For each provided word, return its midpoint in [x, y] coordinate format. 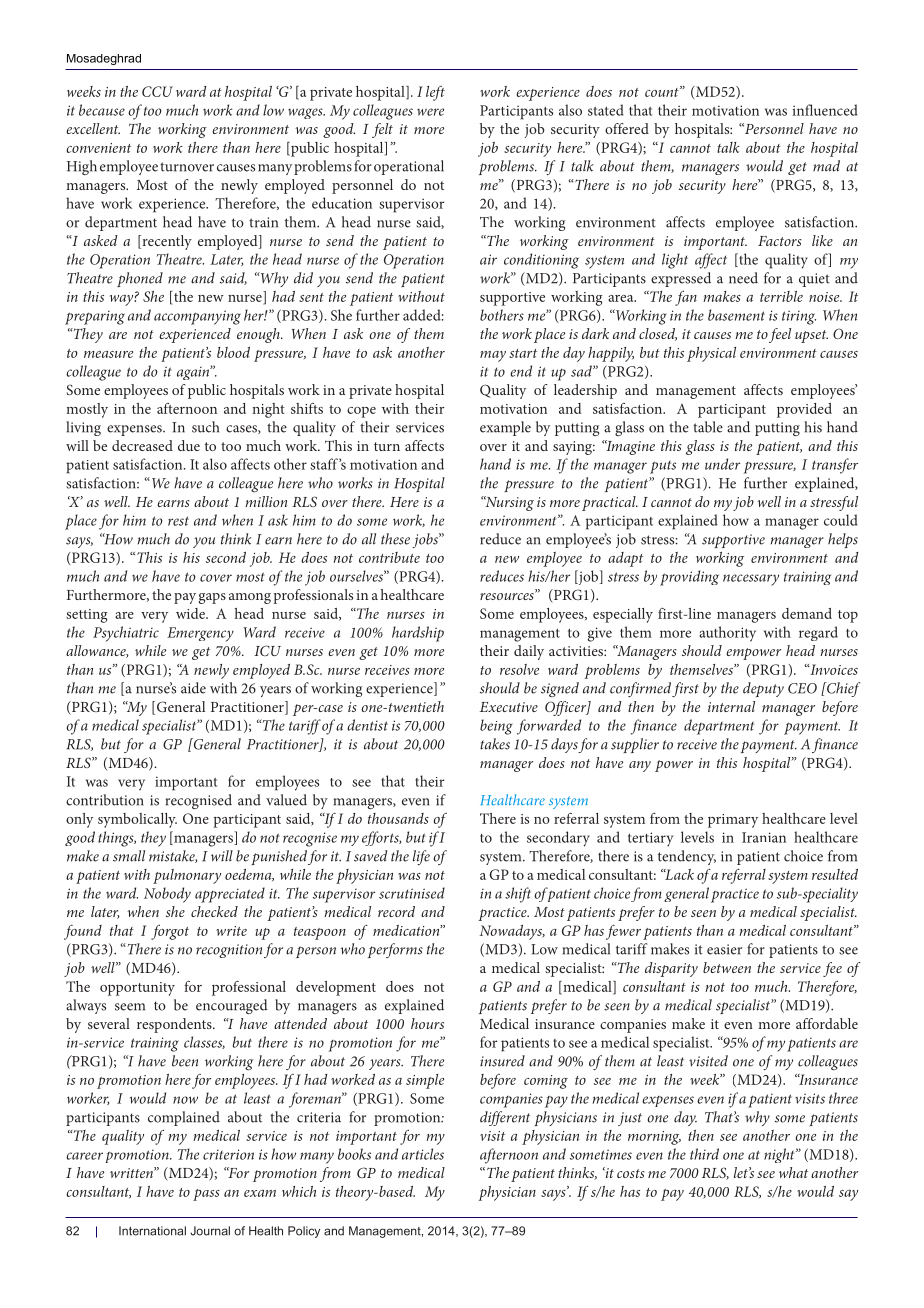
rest [178, 521]
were [430, 112]
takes [495, 744]
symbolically [137, 820]
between [727, 967]
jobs [426, 540]
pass [206, 1195]
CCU [157, 91]
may [493, 356]
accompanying [197, 317]
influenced [825, 110]
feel [780, 335]
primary [733, 821]
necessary [751, 580]
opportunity [137, 989]
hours [427, 1023]
